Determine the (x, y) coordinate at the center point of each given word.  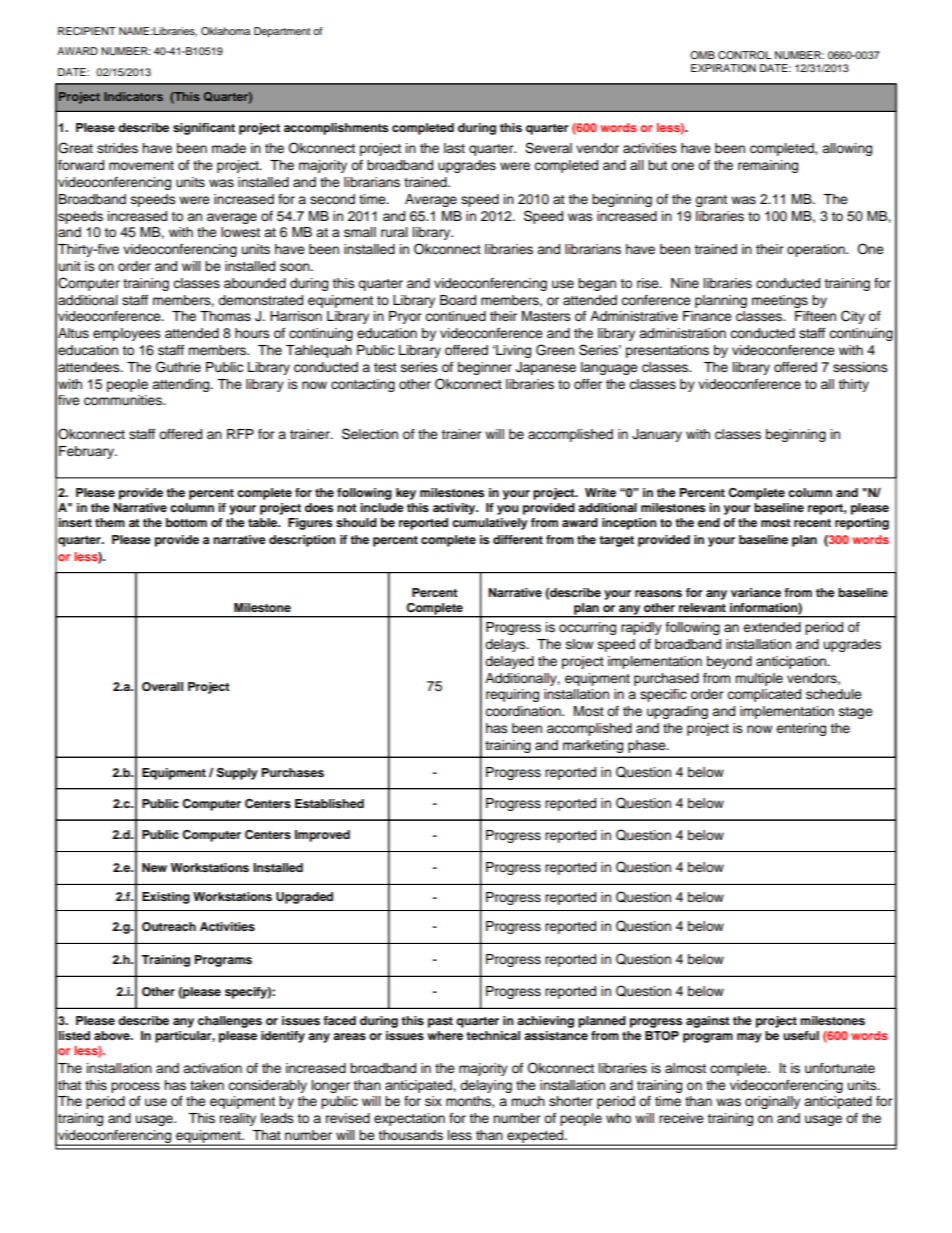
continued (455, 316)
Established (329, 803)
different (518, 539)
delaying (486, 1086)
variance (756, 592)
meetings (780, 301)
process (135, 1087)
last (454, 148)
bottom (186, 522)
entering (801, 729)
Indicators (133, 96)
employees (127, 334)
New (154, 867)
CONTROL (745, 55)
